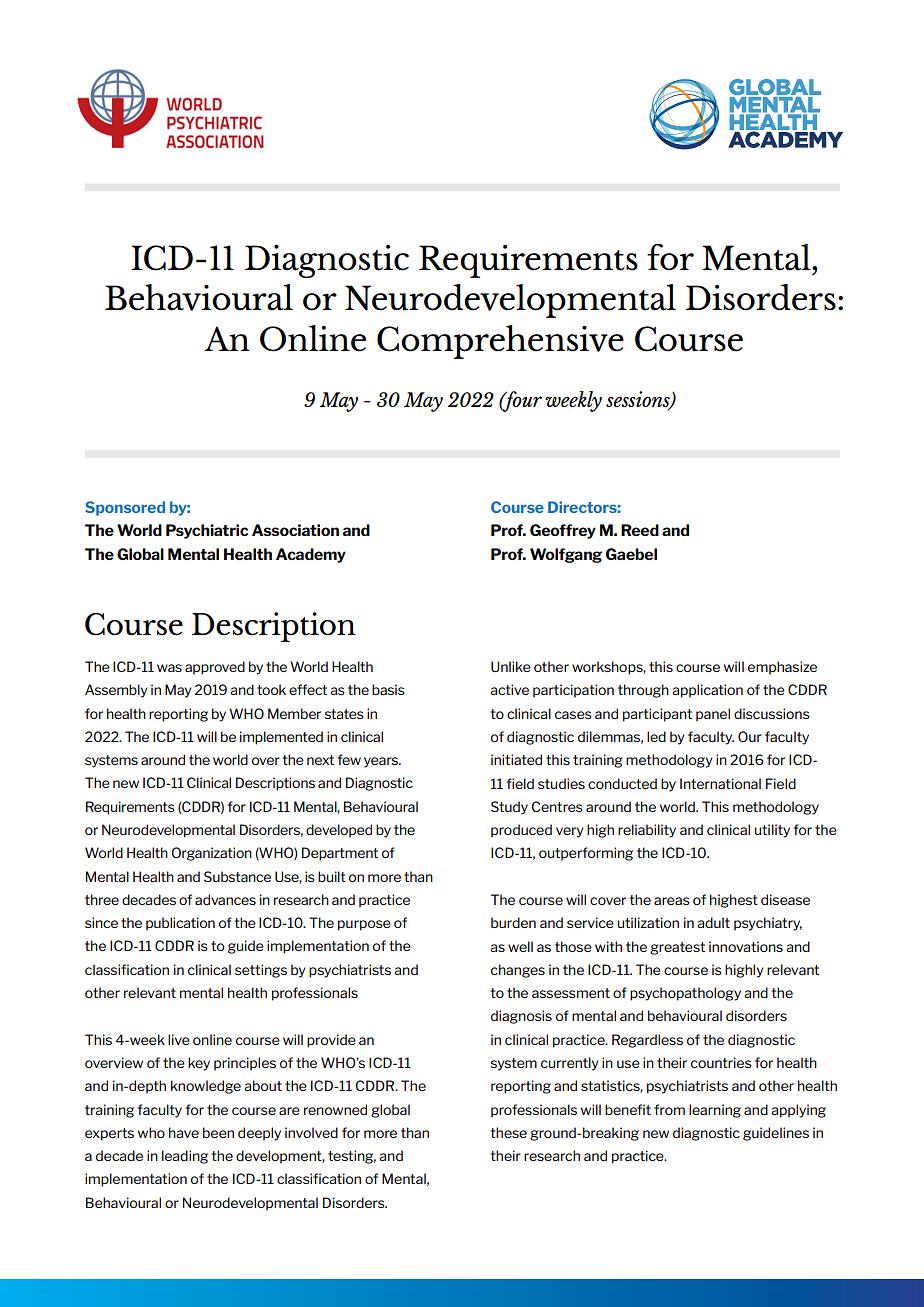 This page has height=1307, width=924. I want to click on Comprehensive, so click(500, 342).
